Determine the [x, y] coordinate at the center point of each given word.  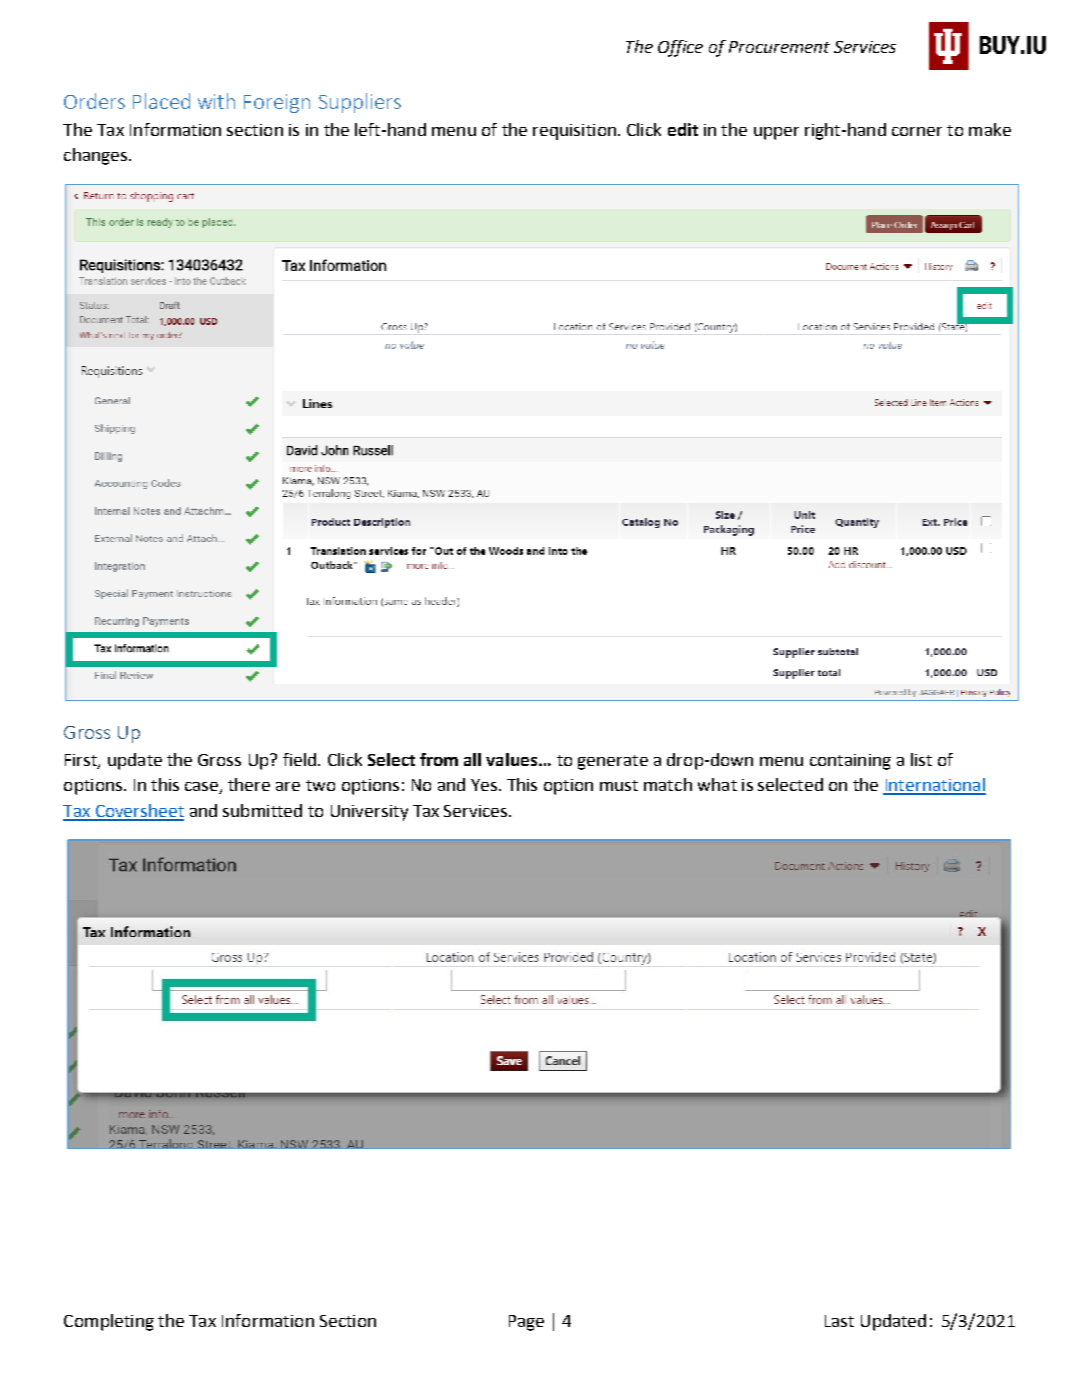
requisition [574, 132]
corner [917, 131]
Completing [109, 1322]
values [513, 759]
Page [526, 1323]
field [299, 759]
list [921, 759]
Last [839, 1321]
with [216, 101]
